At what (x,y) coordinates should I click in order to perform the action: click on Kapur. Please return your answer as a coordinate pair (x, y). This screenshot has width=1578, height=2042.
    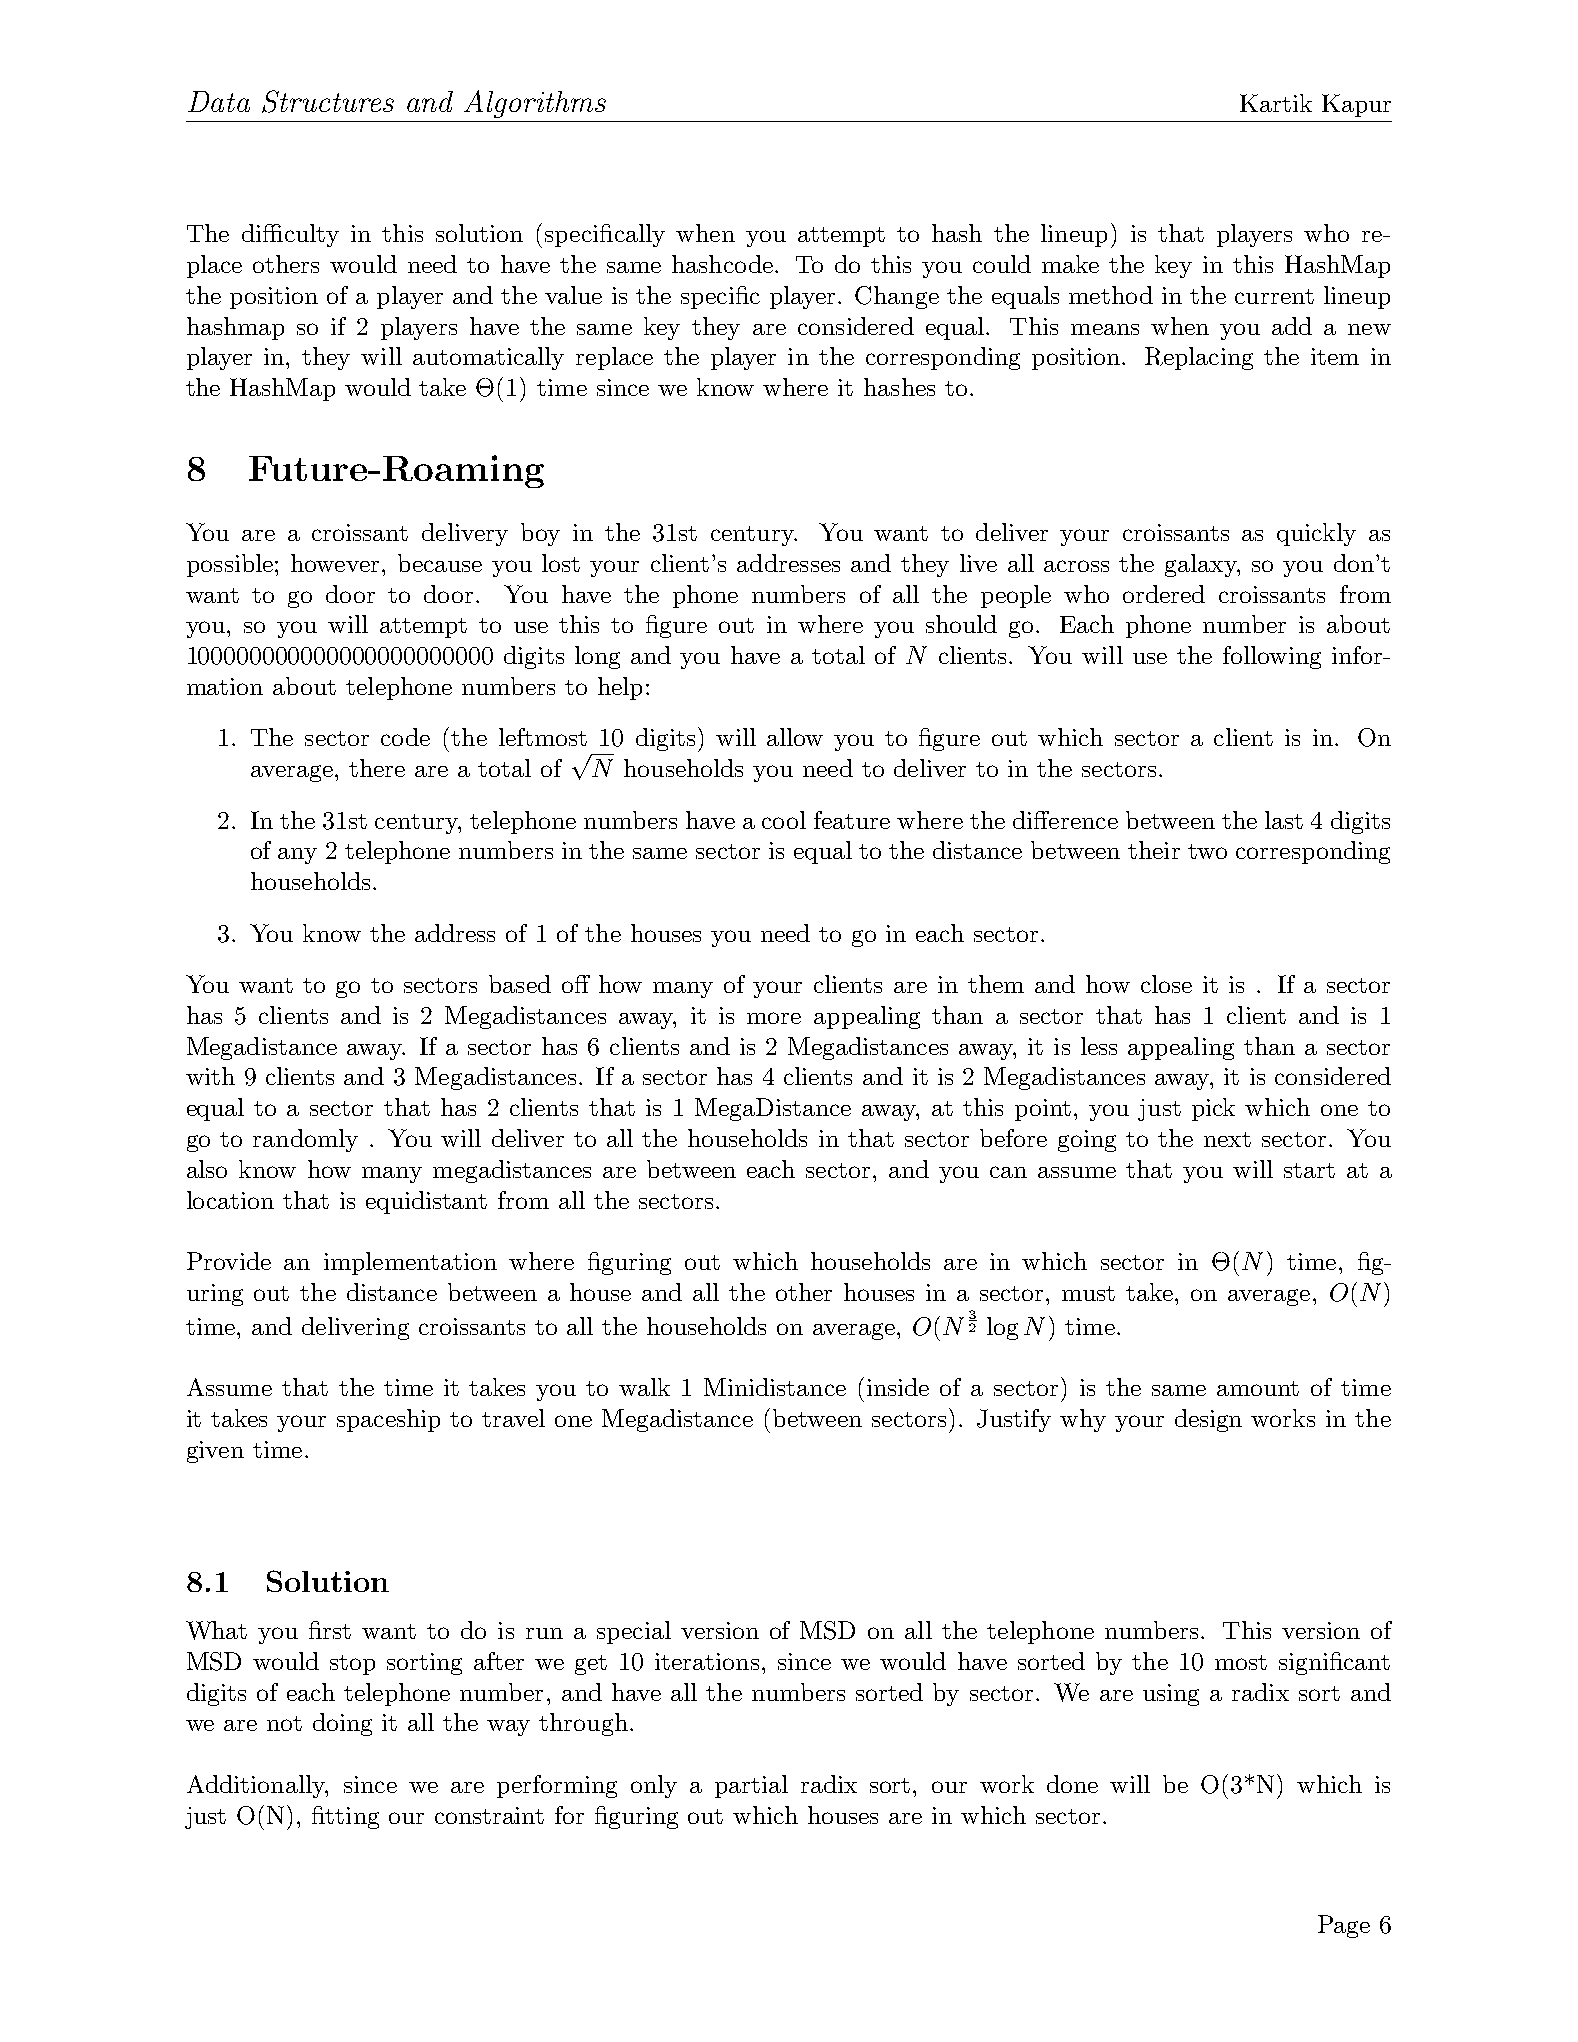
    Looking at the image, I should click on (1356, 105).
